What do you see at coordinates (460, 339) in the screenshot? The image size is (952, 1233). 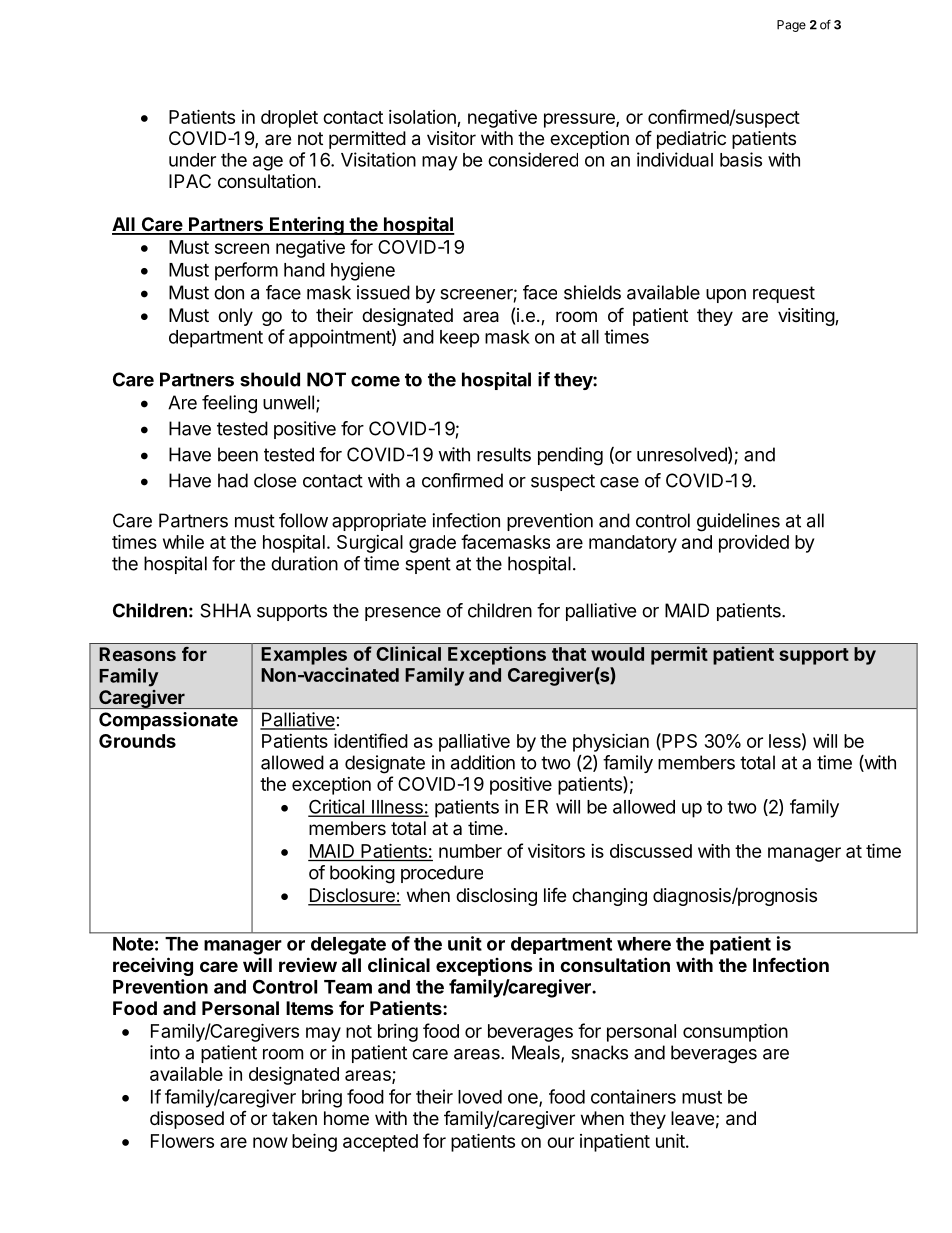 I see `keep` at bounding box center [460, 339].
